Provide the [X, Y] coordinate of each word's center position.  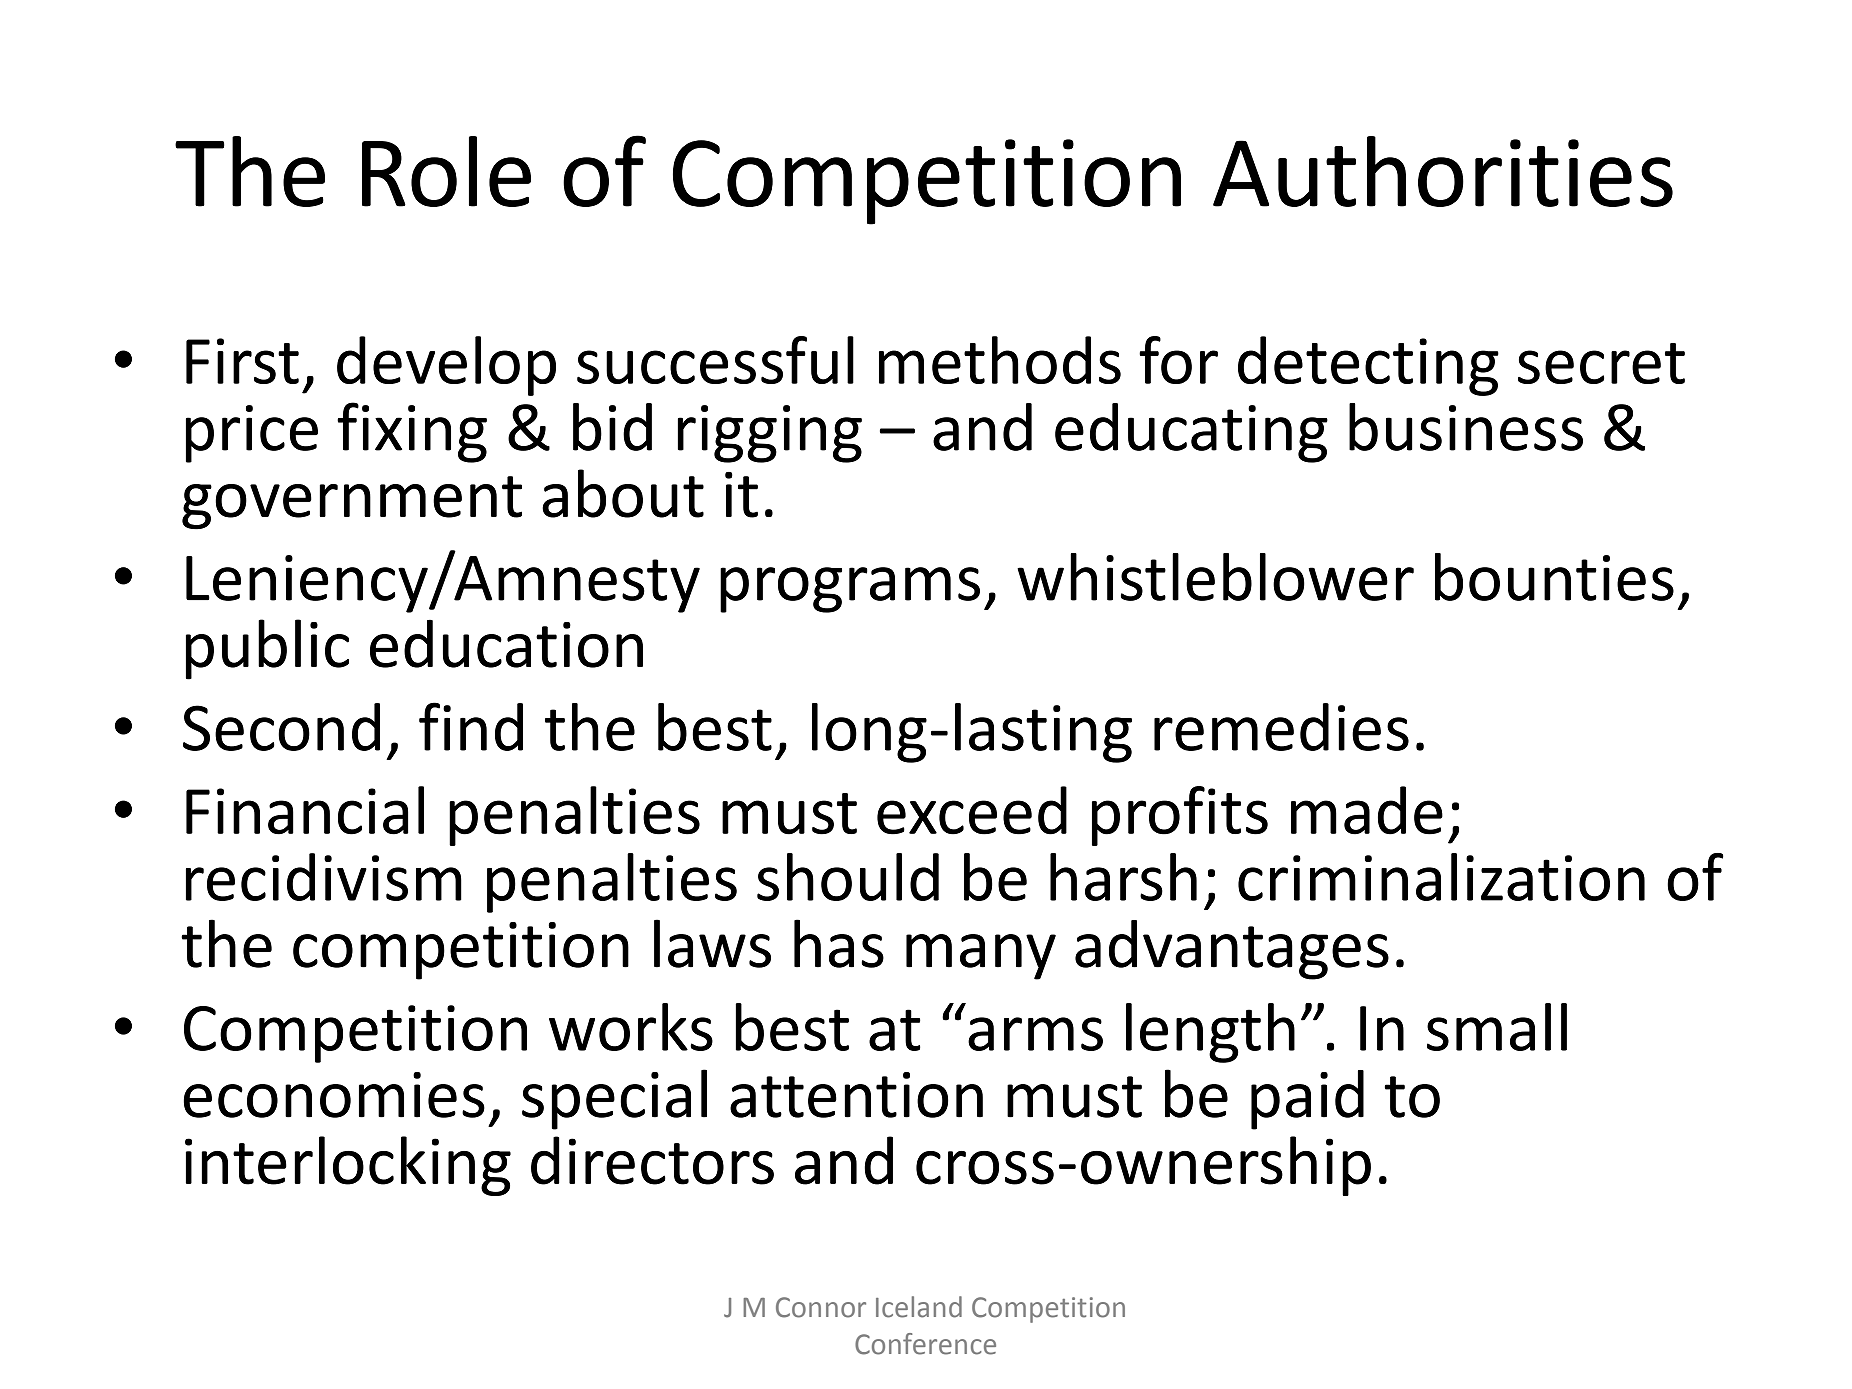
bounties [1554, 577]
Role [446, 171]
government [352, 503]
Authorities [1443, 171]
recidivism [324, 877]
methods [1000, 360]
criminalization [1441, 877]
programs [850, 590]
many [981, 957]
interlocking [348, 1166]
